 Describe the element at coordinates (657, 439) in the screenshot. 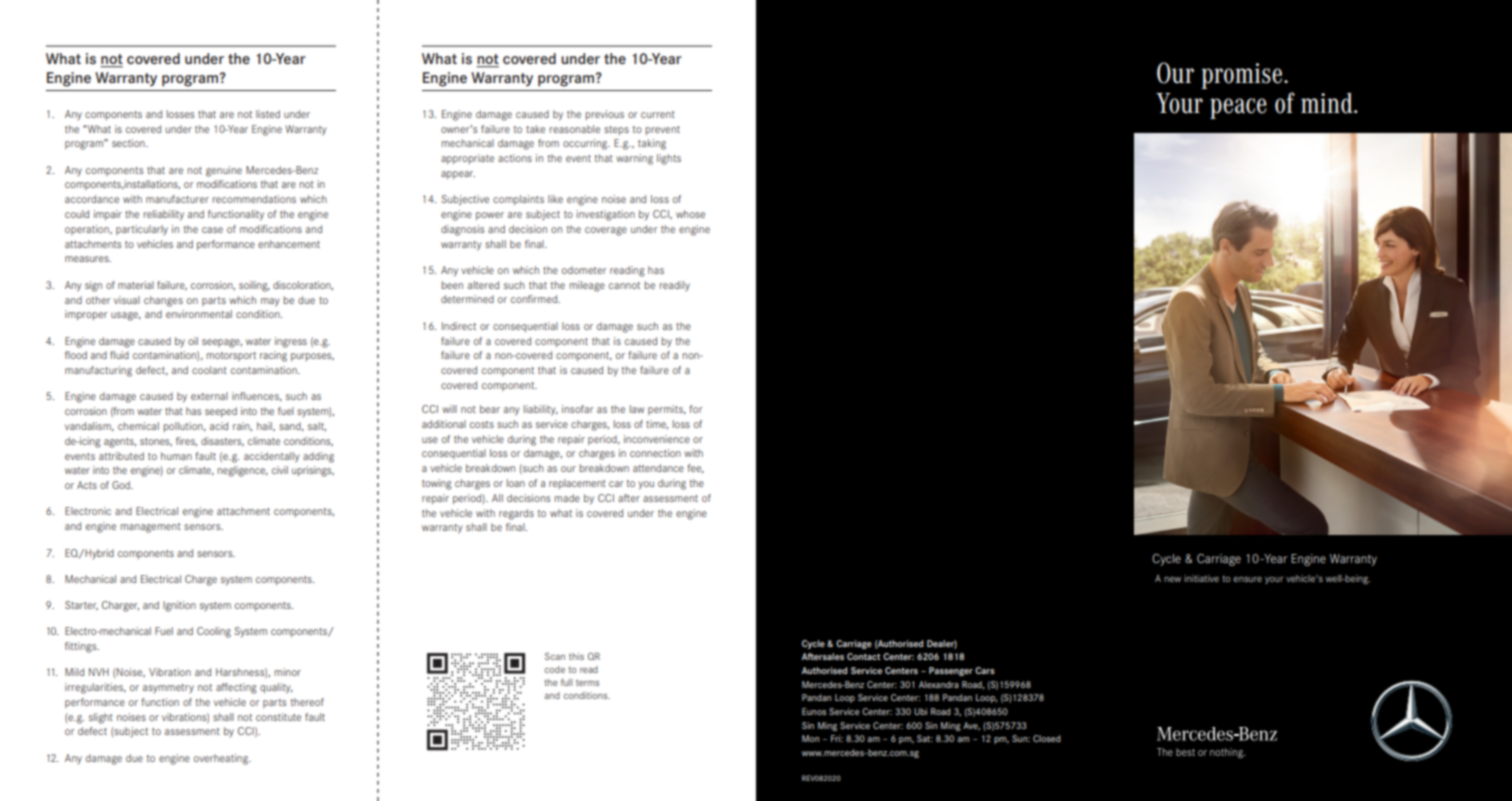

I see `inconvenience` at that location.
